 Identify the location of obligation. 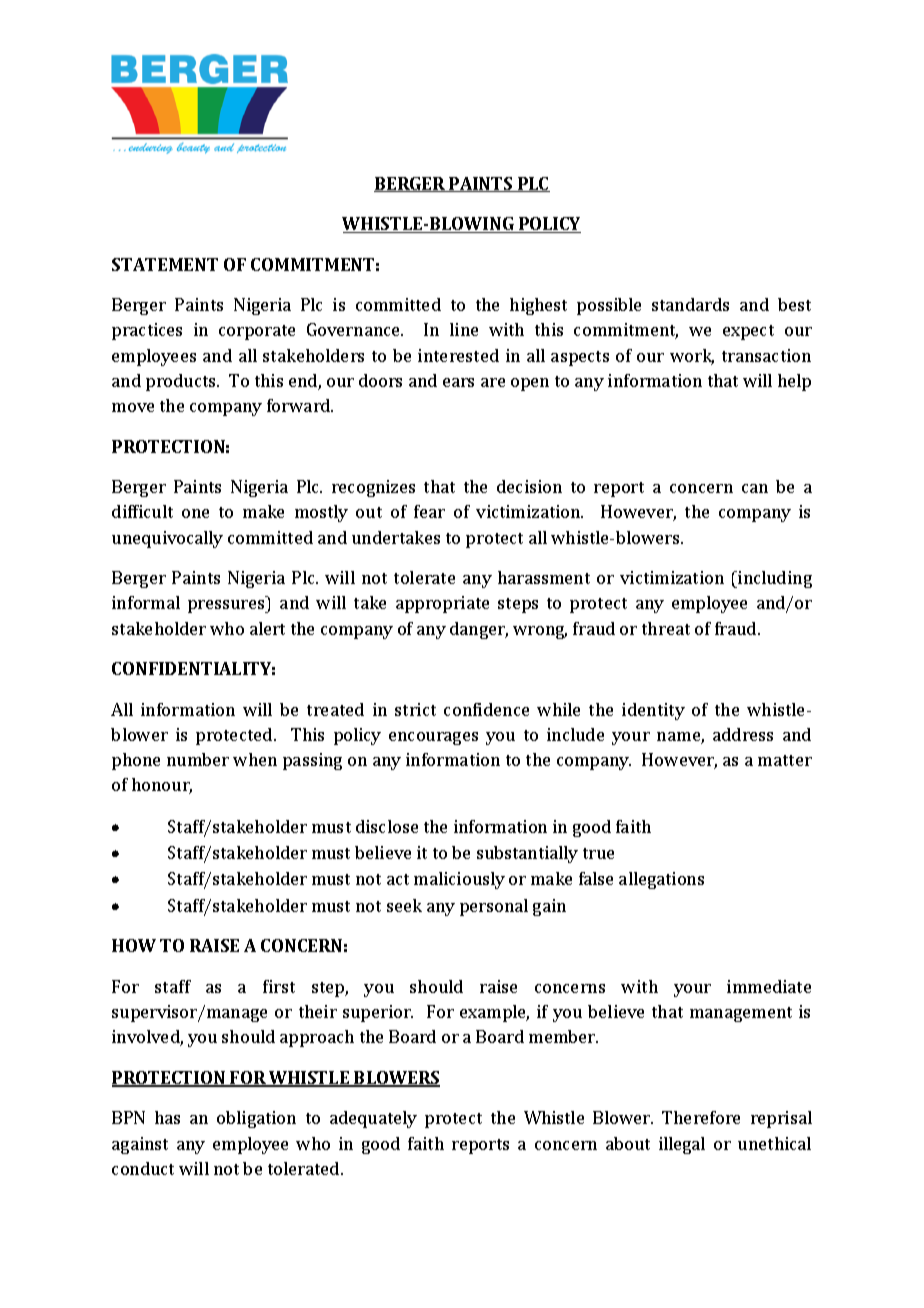
(256, 1119).
